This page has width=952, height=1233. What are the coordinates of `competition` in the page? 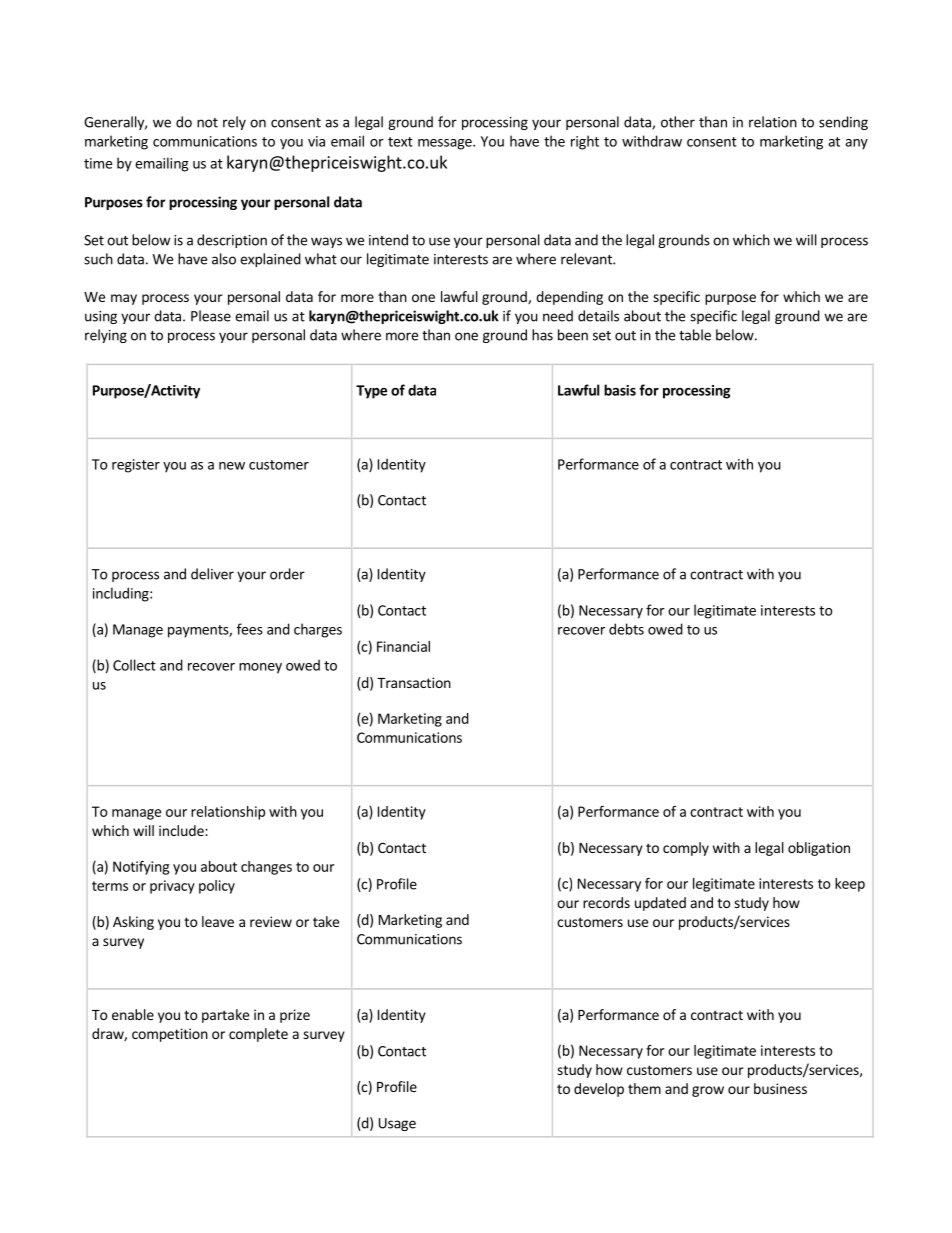 It's located at (170, 1035).
